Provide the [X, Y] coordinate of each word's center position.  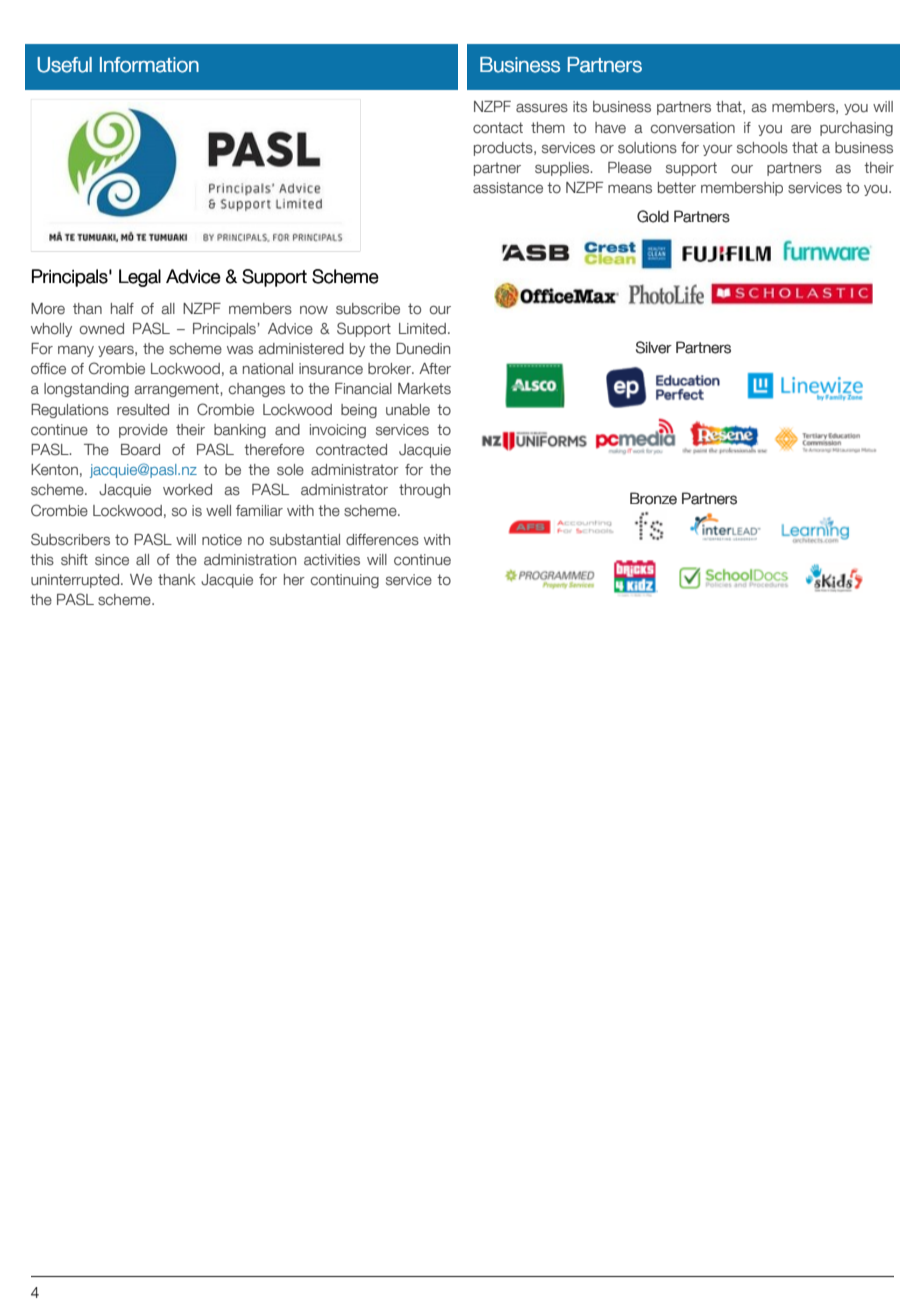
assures [542, 108]
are [801, 129]
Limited [422, 328]
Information [149, 65]
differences [382, 540]
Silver [654, 347]
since [112, 560]
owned [102, 329]
